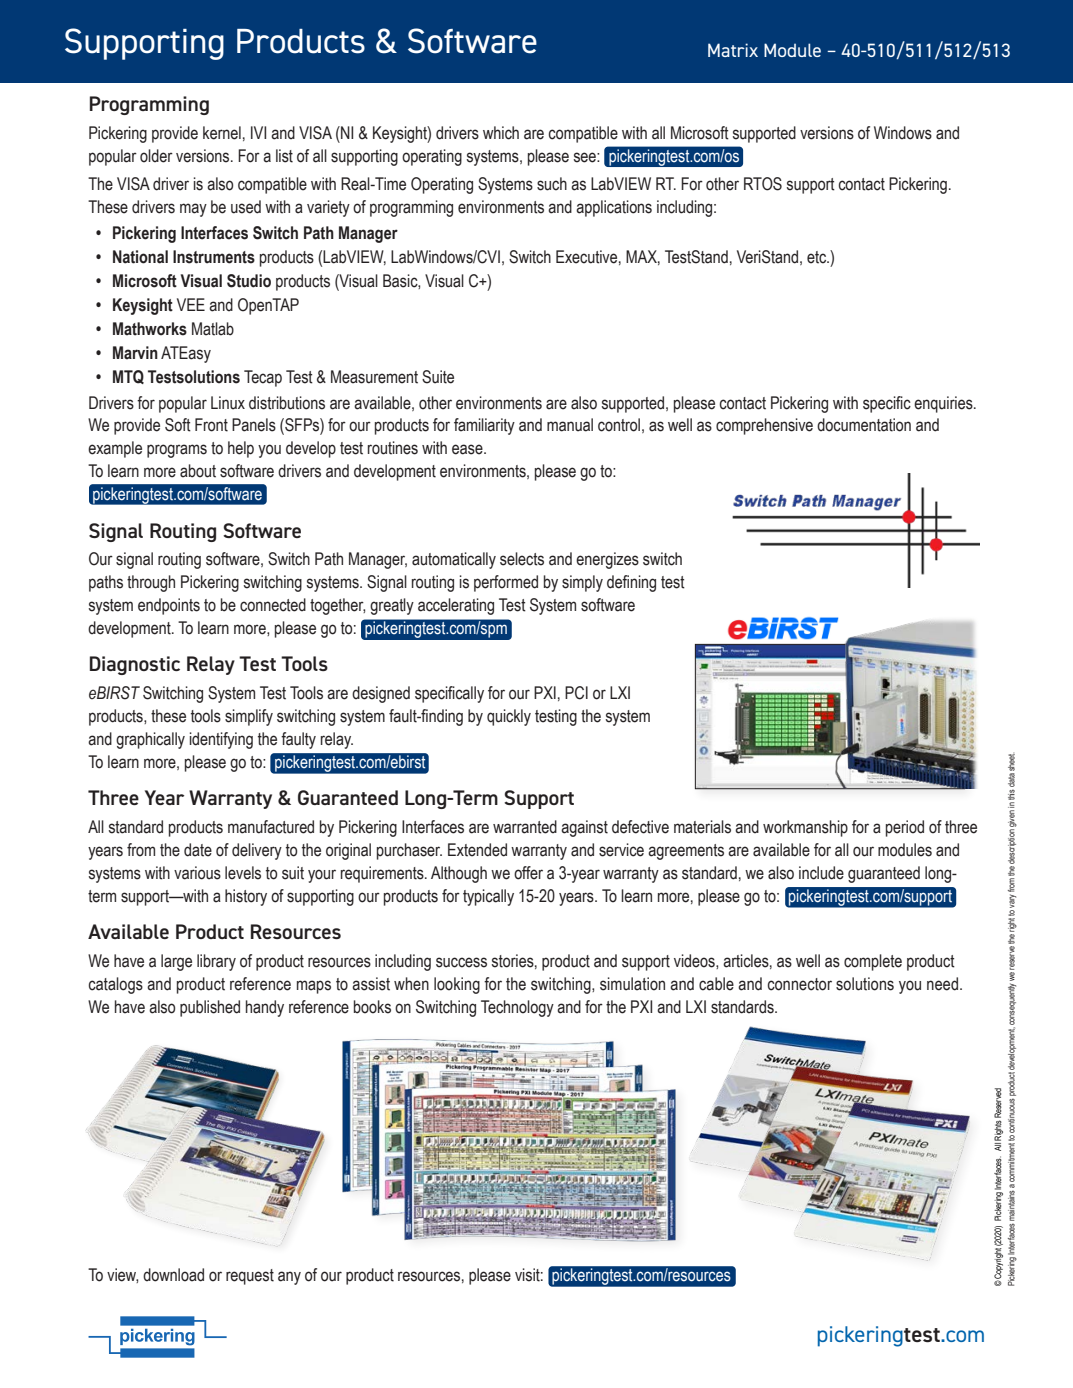 This image has width=1073, height=1388. Describe the element at coordinates (501, 133) in the image. I see `which` at that location.
